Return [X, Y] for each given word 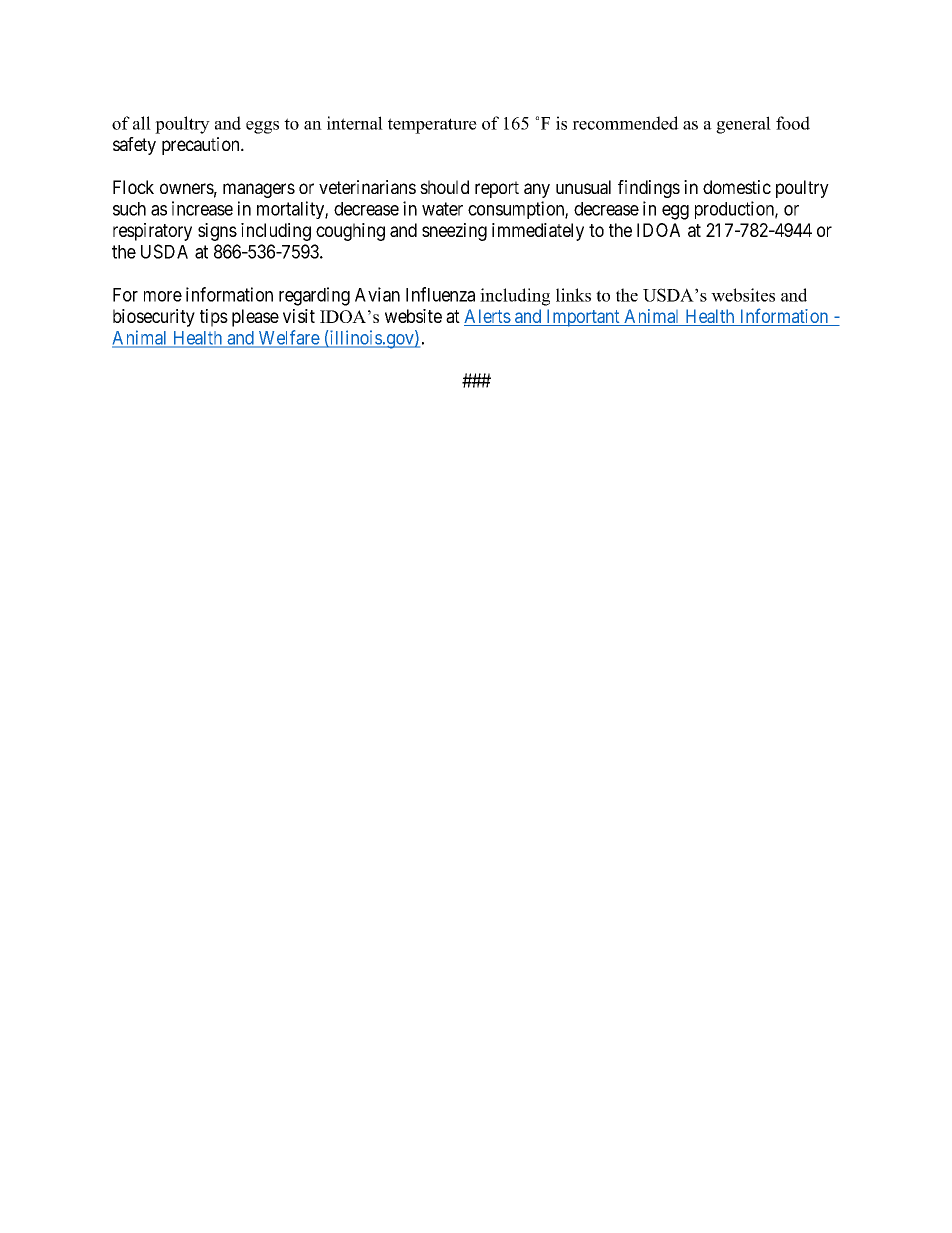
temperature [432, 126]
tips [214, 318]
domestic [737, 187]
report [497, 189]
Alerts [487, 316]
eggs [262, 127]
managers [259, 190]
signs [217, 232]
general [743, 125]
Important [583, 318]
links [573, 295]
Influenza [440, 294]
